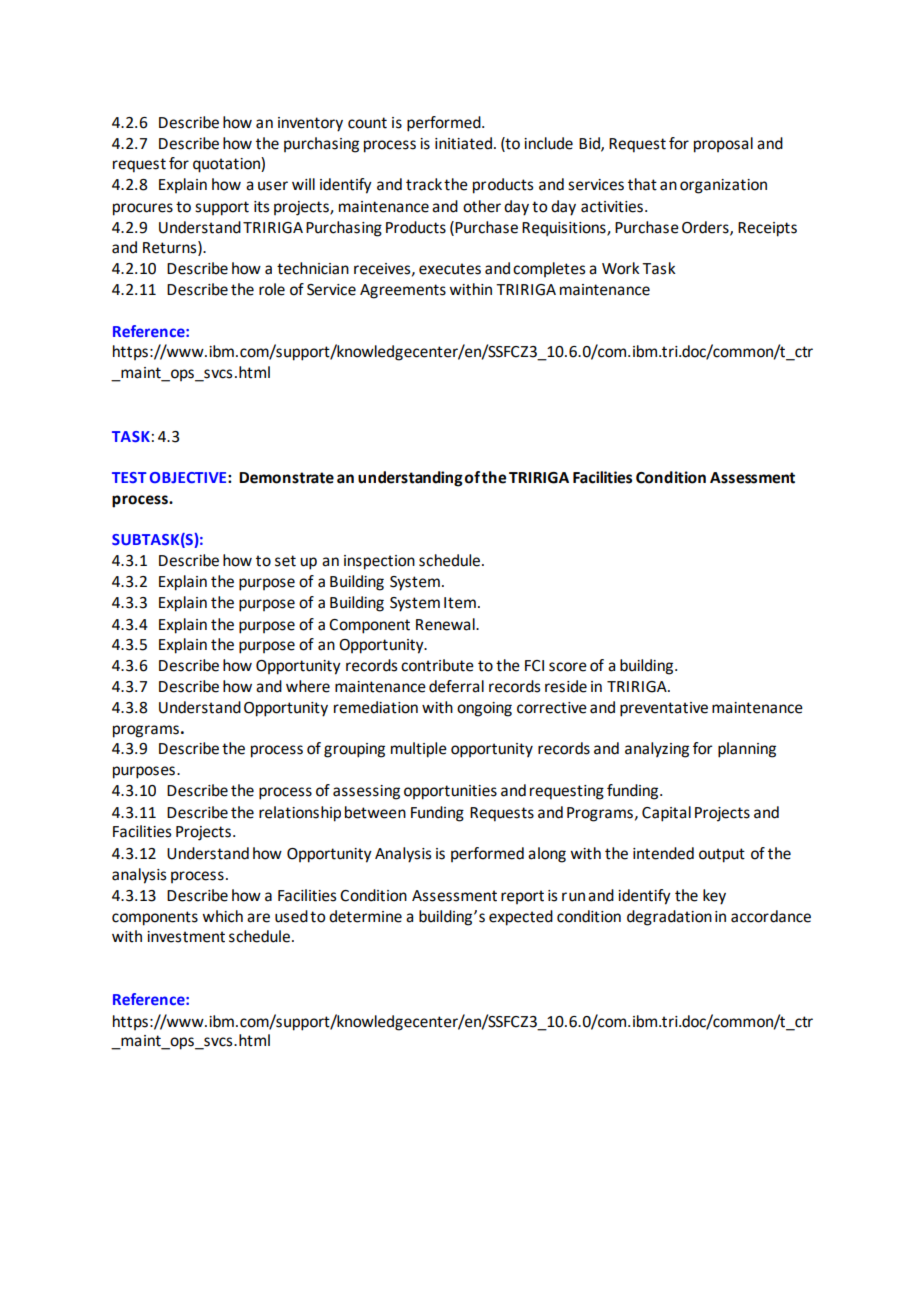 The height and width of the image is (1309, 924). Describe the element at coordinates (521, 918) in the image. I see `expected` at that location.
